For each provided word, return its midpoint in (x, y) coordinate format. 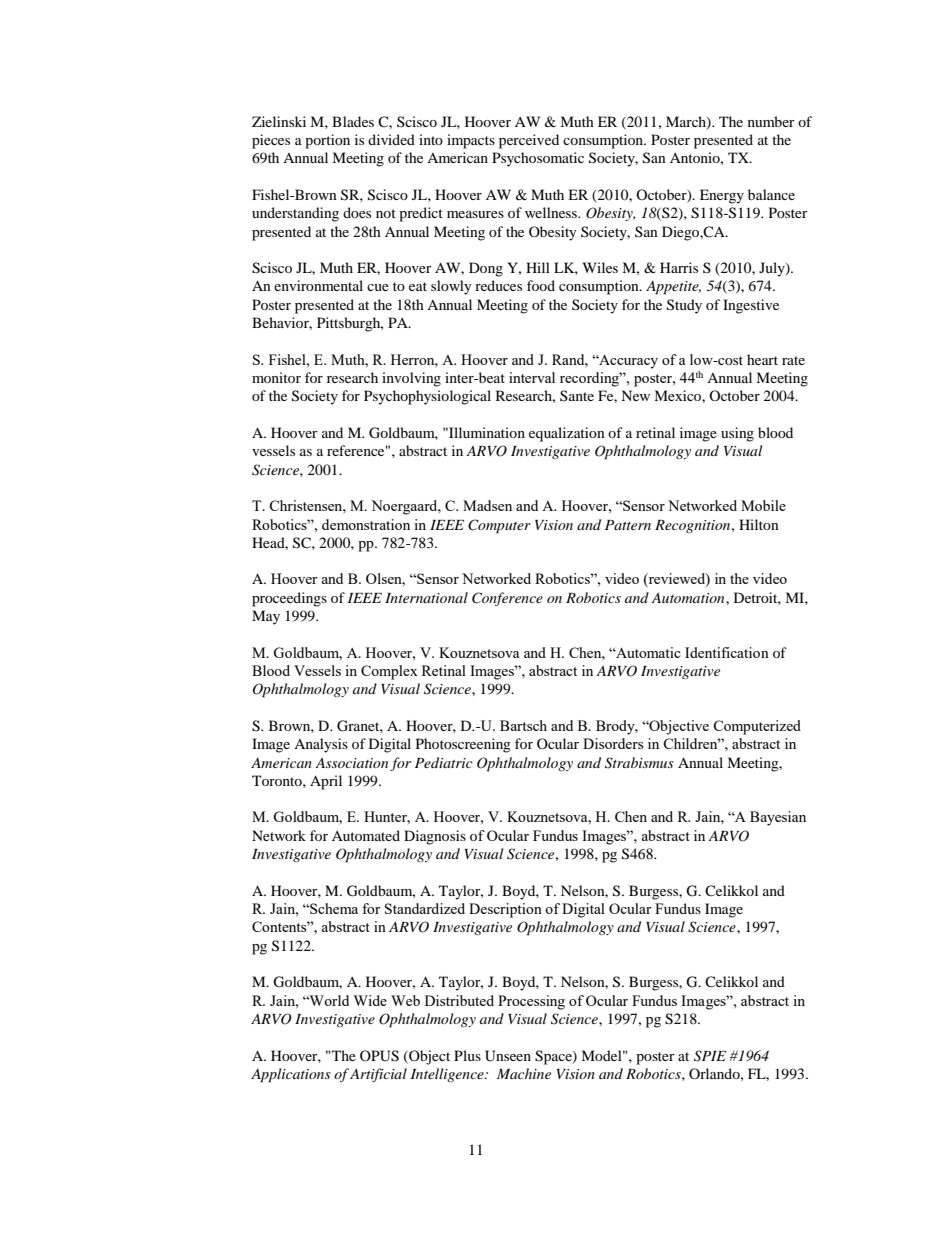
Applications (291, 1075)
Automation (689, 598)
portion (327, 141)
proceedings (289, 599)
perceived (529, 141)
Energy (722, 196)
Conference (507, 599)
